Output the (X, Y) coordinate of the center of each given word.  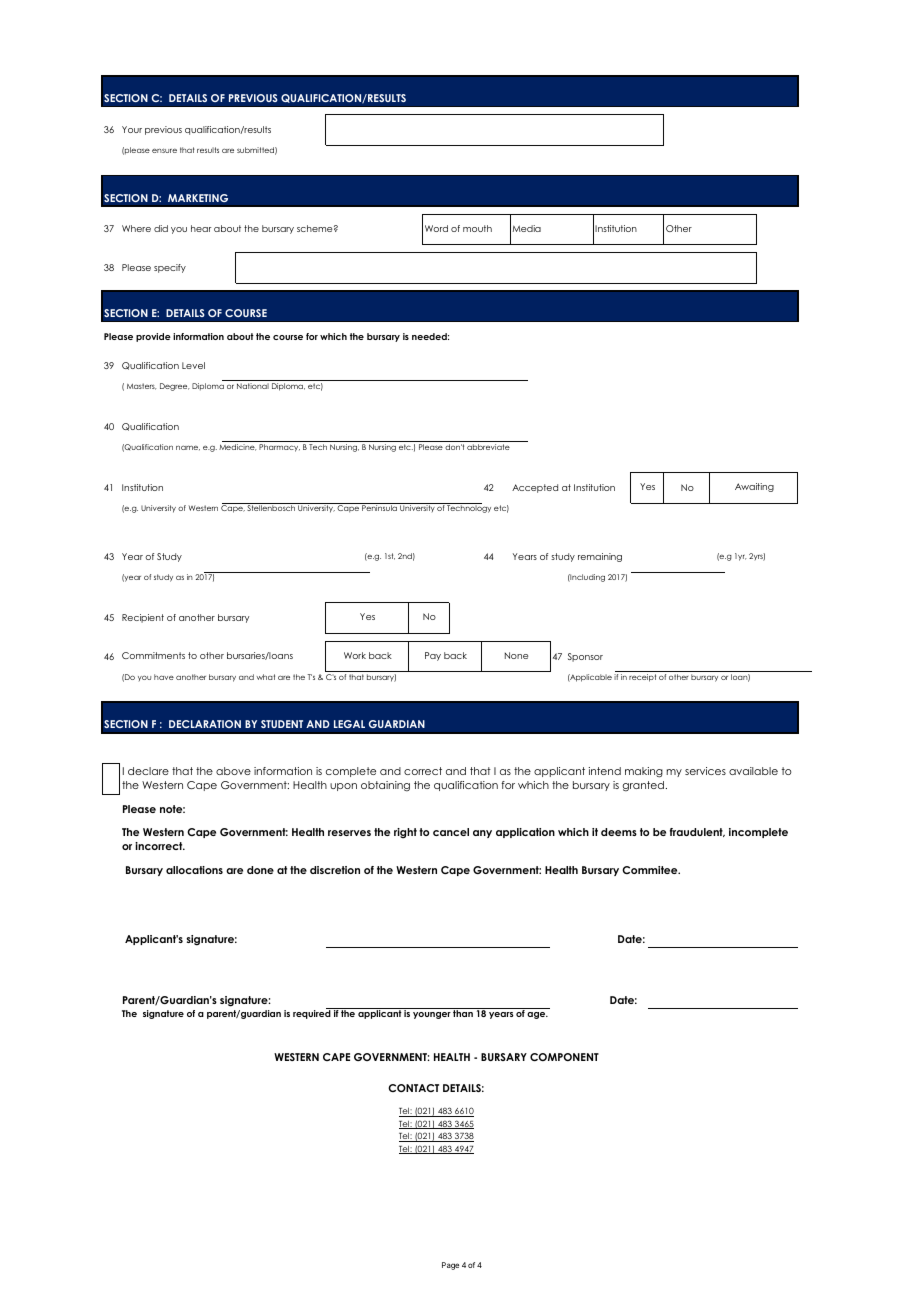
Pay (433, 656)
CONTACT (413, 1088)
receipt (642, 678)
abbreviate (488, 447)
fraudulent (697, 832)
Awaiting (754, 487)
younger (432, 1015)
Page (450, 1266)
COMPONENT (564, 1057)
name (188, 448)
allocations (194, 870)
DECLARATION (205, 724)
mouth (477, 228)
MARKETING (198, 198)
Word (436, 228)
